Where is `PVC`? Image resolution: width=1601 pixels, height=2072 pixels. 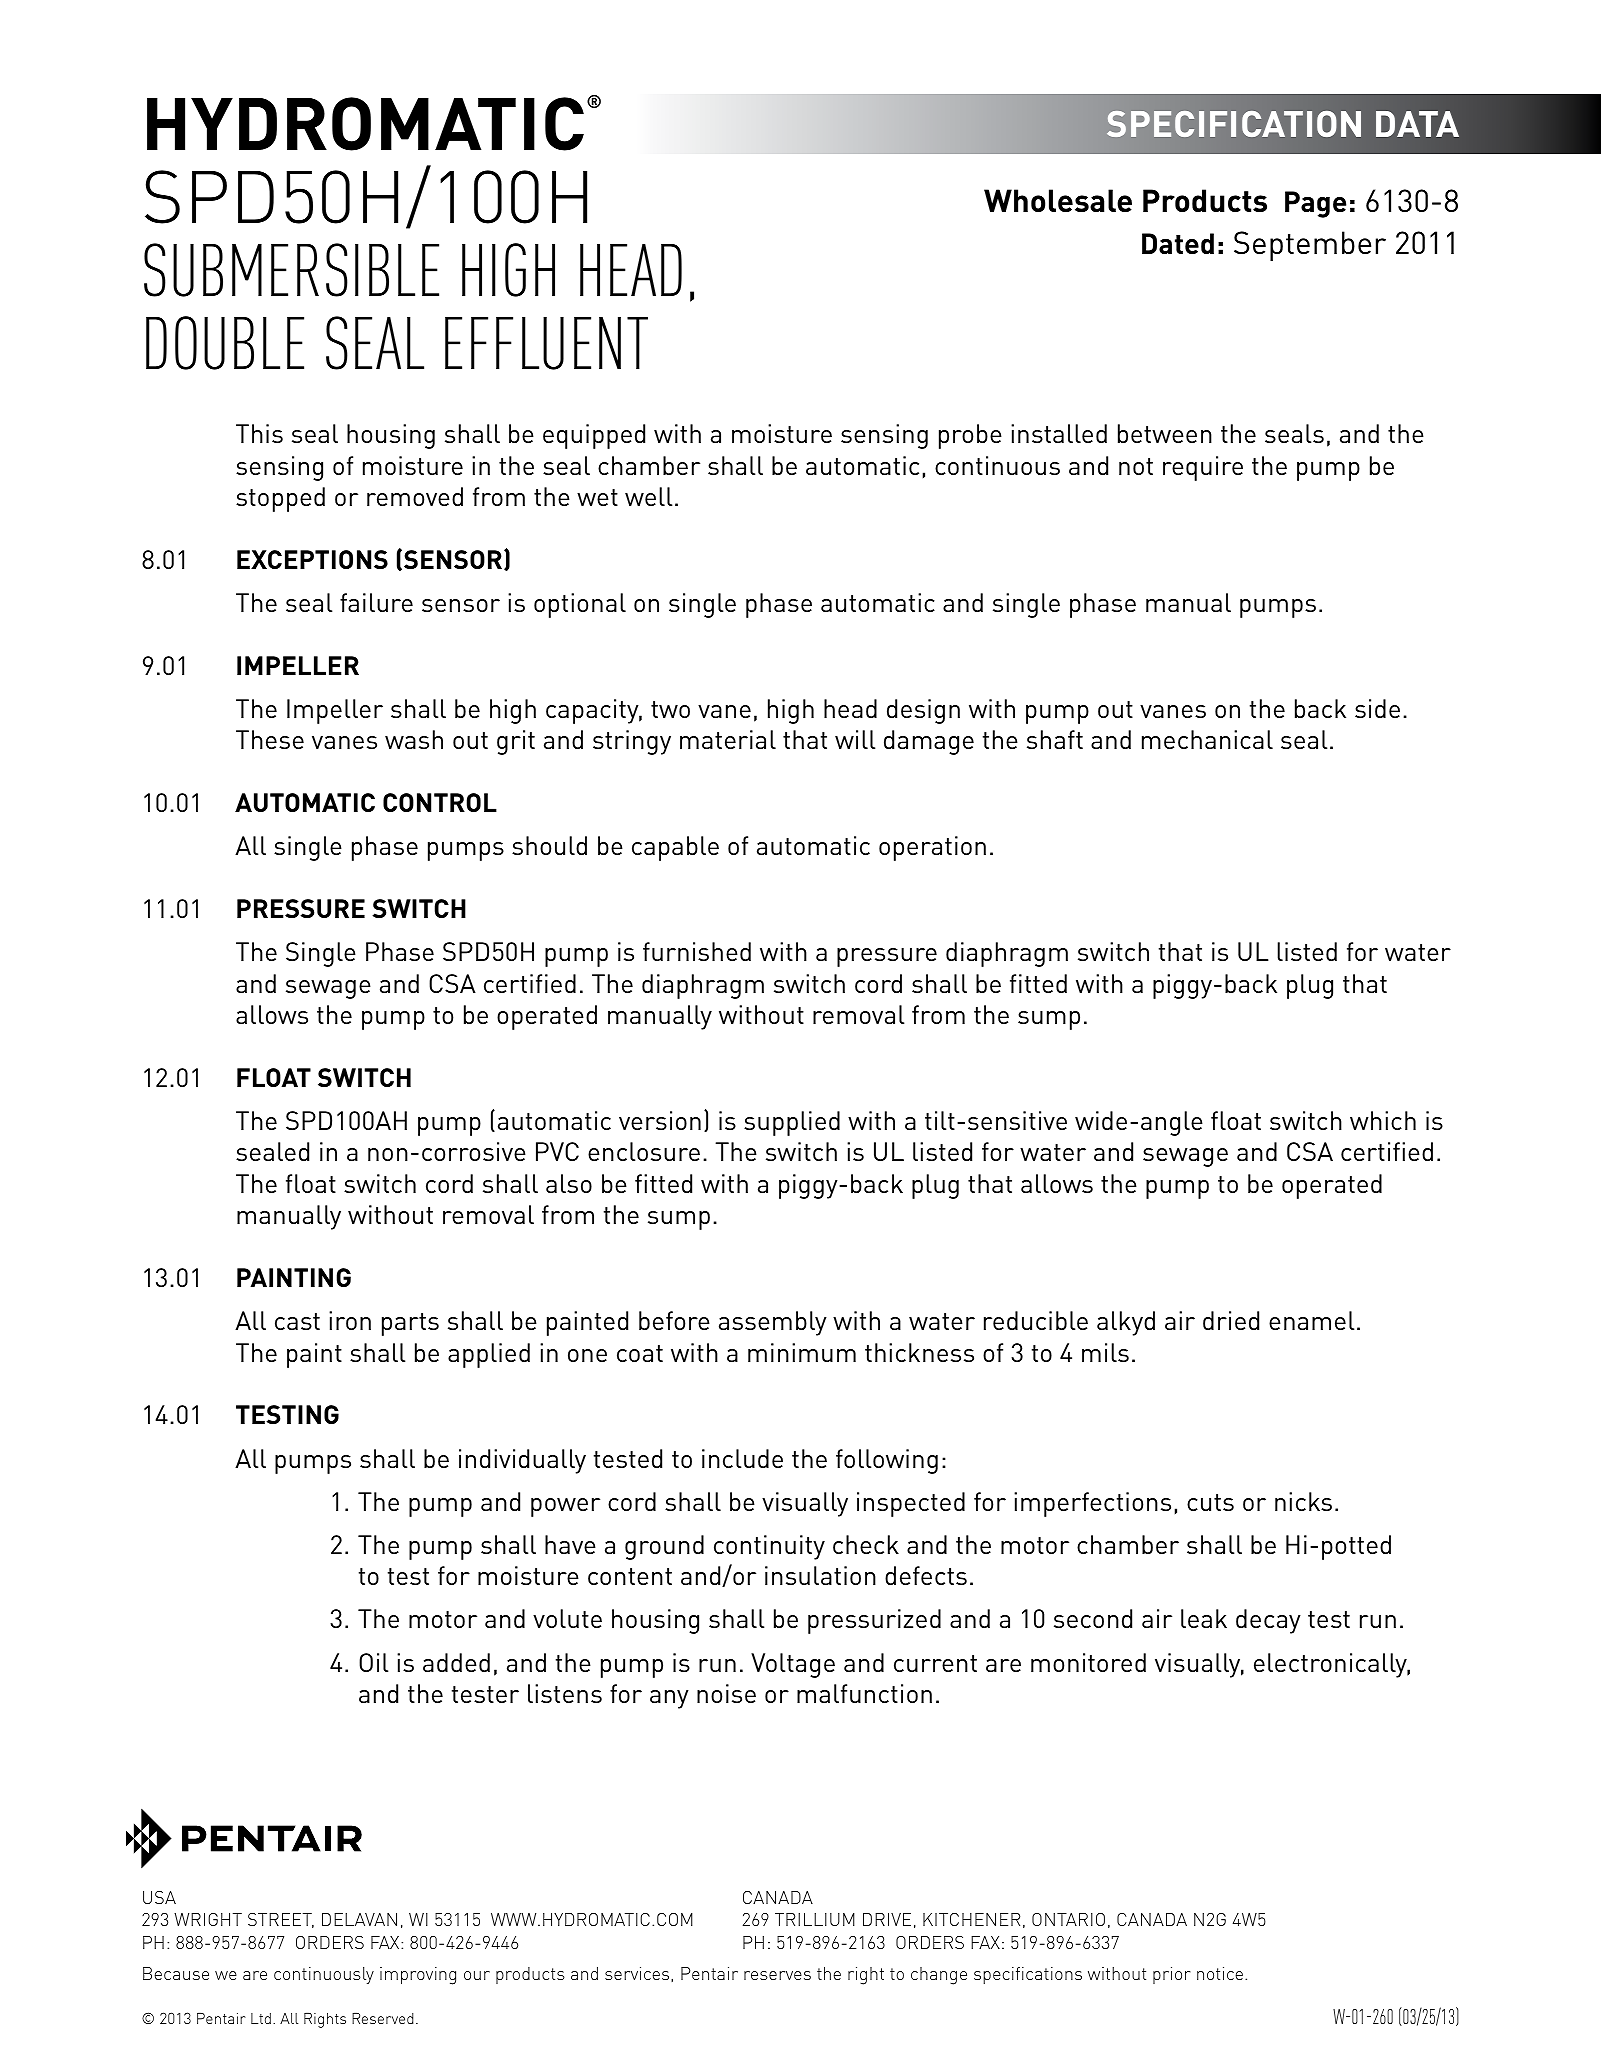 PVC is located at coordinates (557, 1151).
